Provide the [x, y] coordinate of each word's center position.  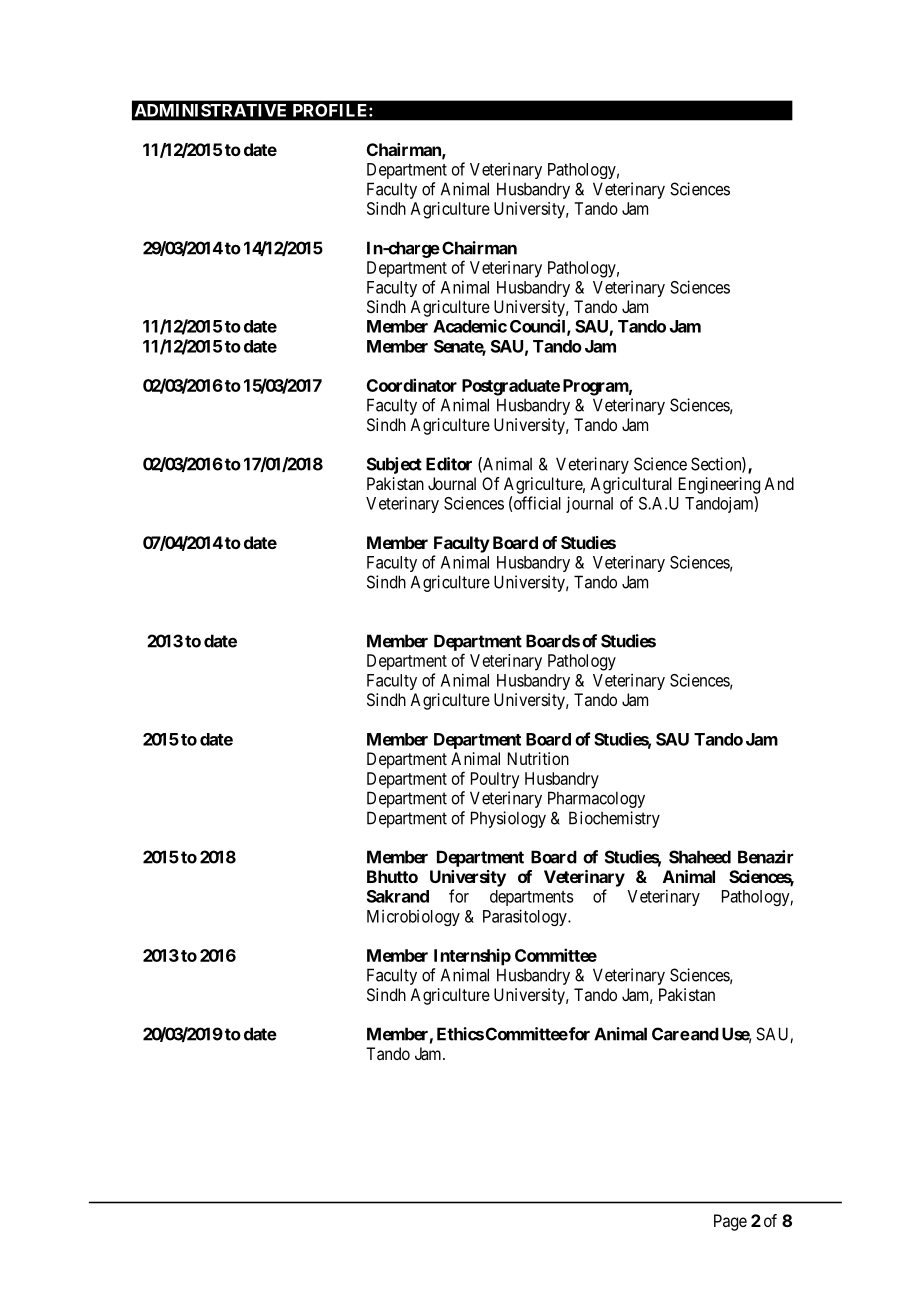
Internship [472, 957]
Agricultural [631, 485]
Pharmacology [596, 799]
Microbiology [413, 917]
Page [730, 1222]
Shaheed [700, 857]
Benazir [765, 857]
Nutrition [538, 758]
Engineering [719, 485]
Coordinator [412, 385]
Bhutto [392, 876]
